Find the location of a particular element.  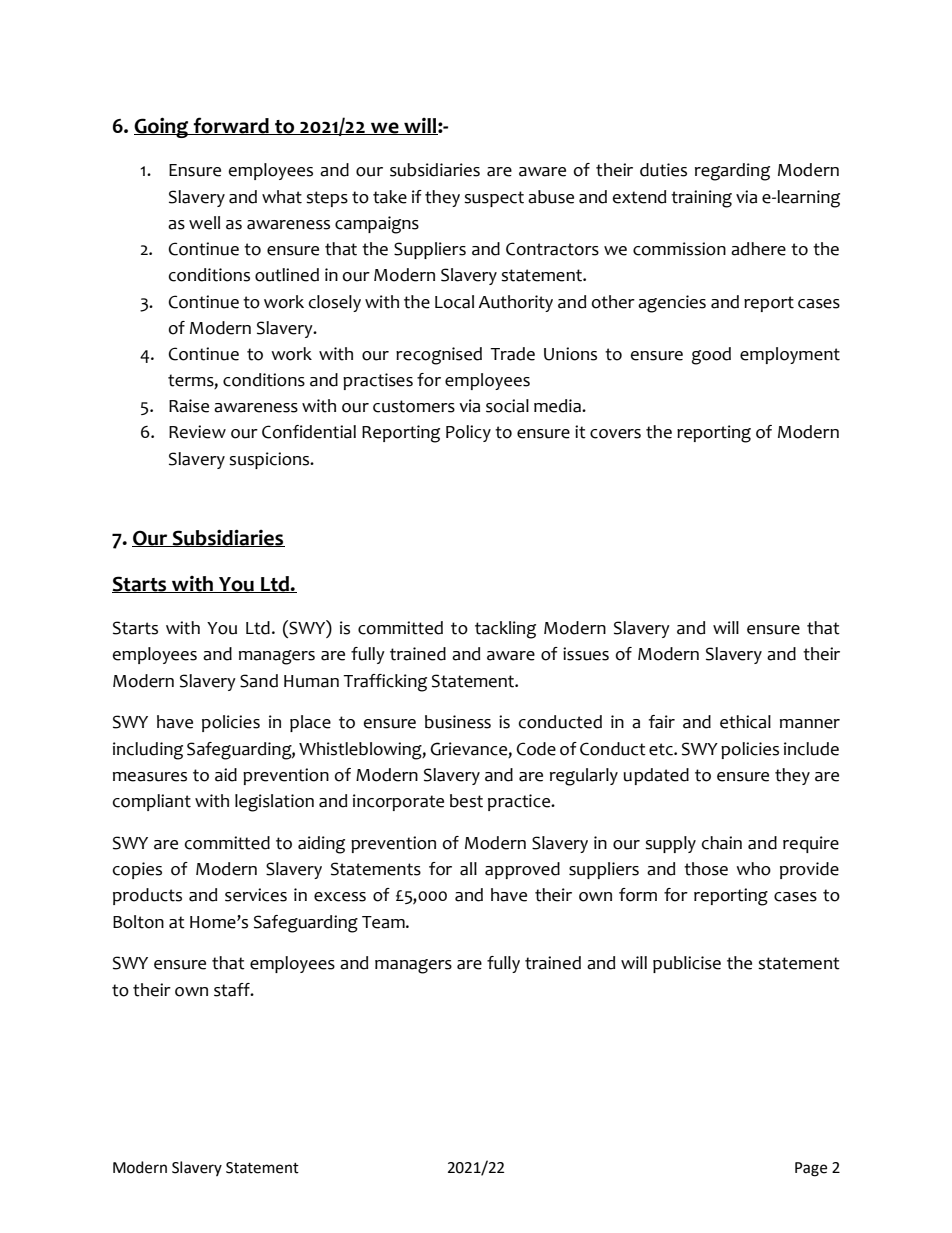

forward is located at coordinates (231, 126).
